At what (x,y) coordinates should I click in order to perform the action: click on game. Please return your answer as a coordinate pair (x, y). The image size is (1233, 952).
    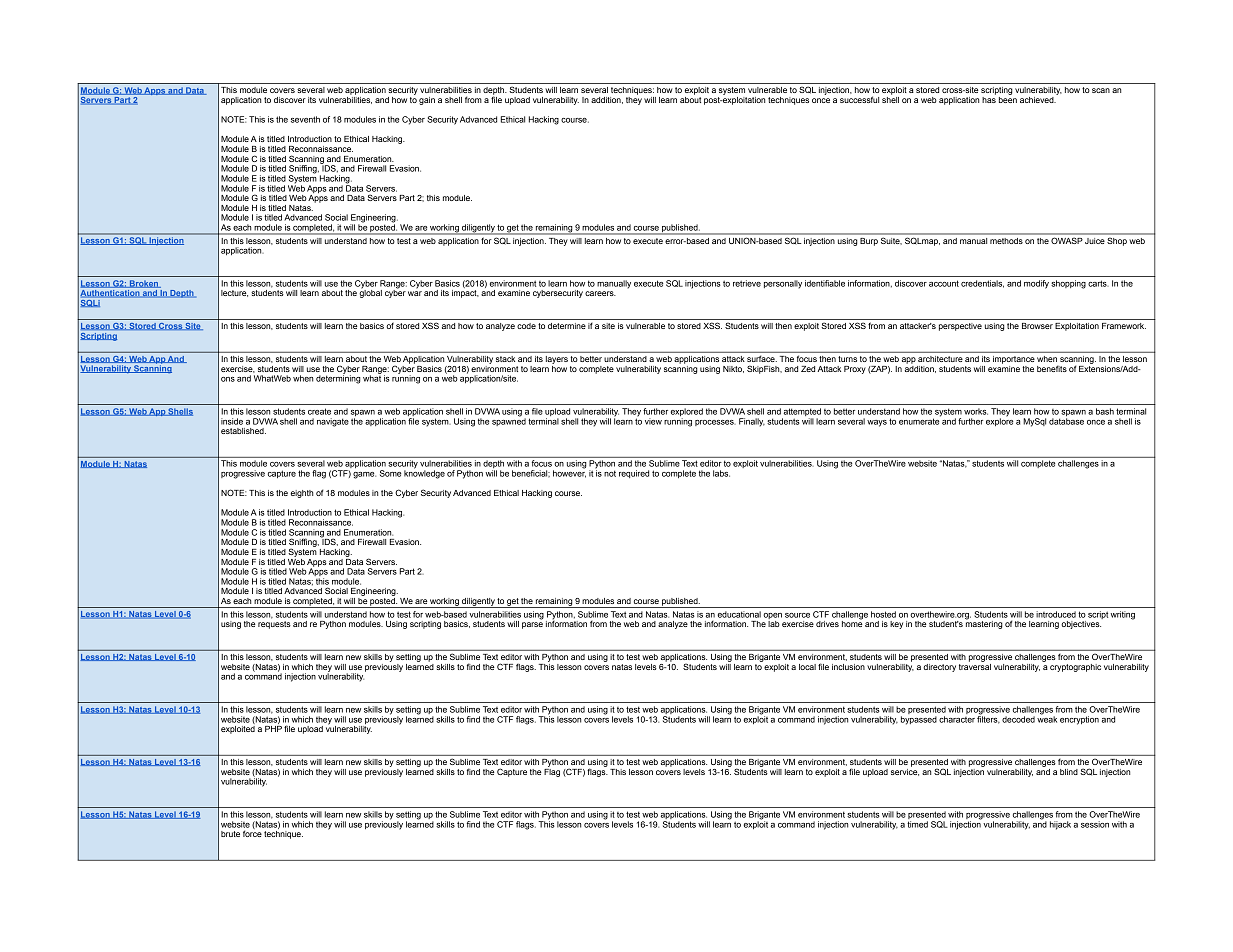
    Looking at the image, I should click on (364, 475).
